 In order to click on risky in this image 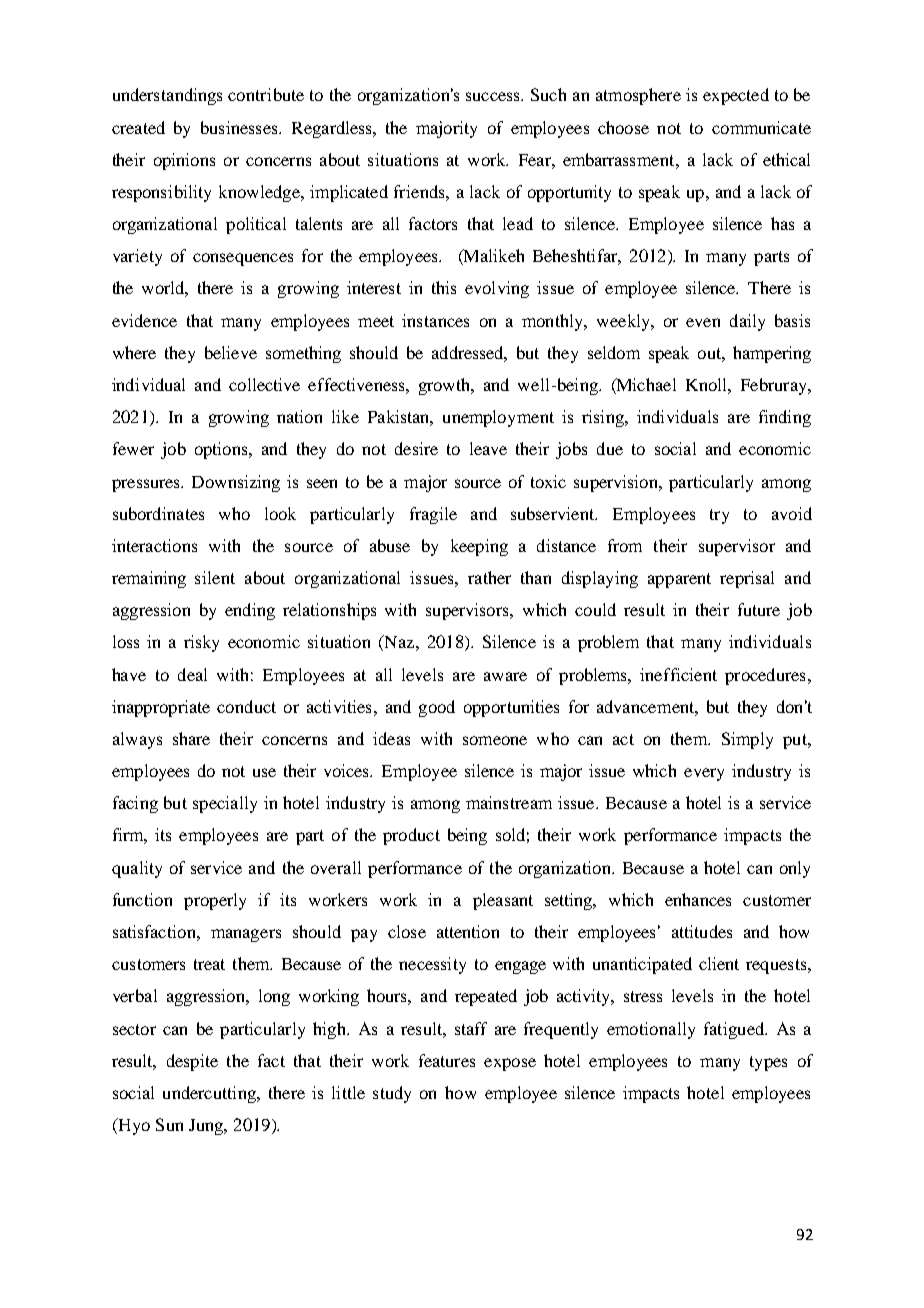, I will do `click(201, 643)`.
